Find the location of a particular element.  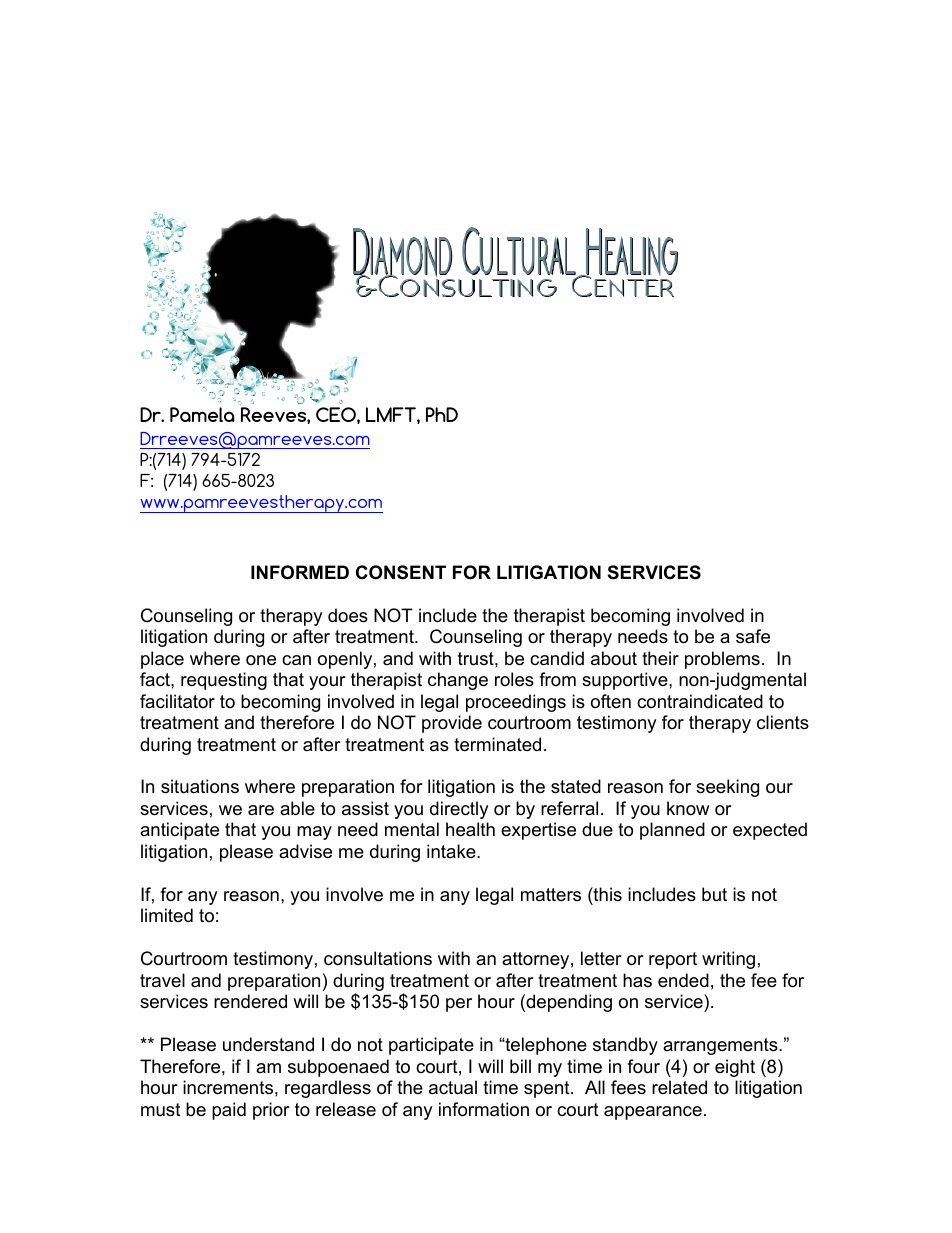

problems is located at coordinates (722, 660).
